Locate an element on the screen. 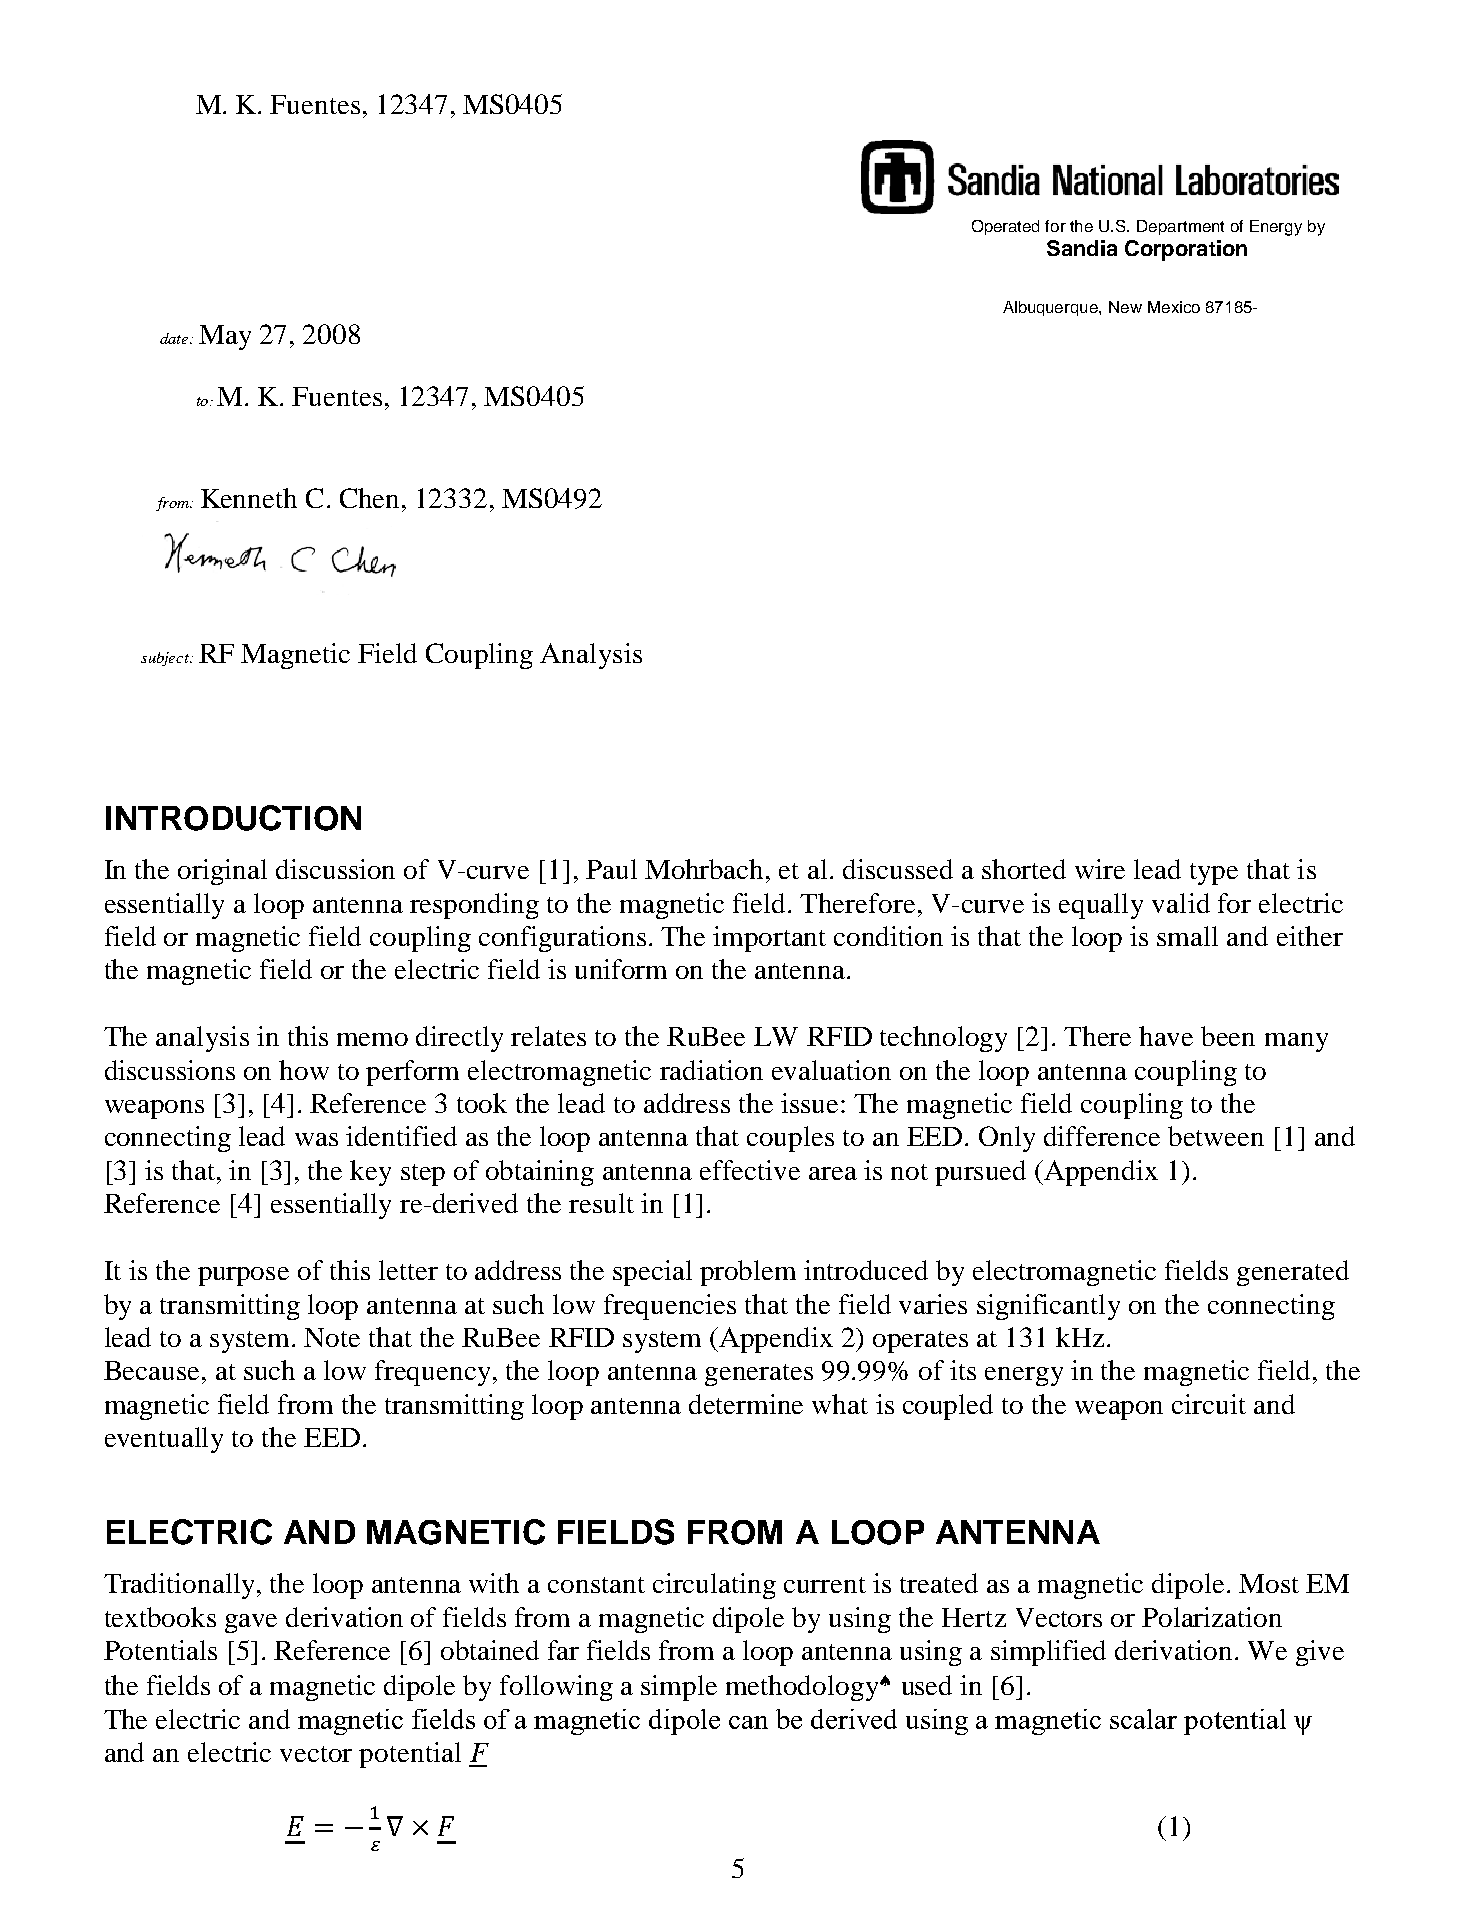 This screenshot has height=1918, width=1482. small is located at coordinates (1187, 936).
